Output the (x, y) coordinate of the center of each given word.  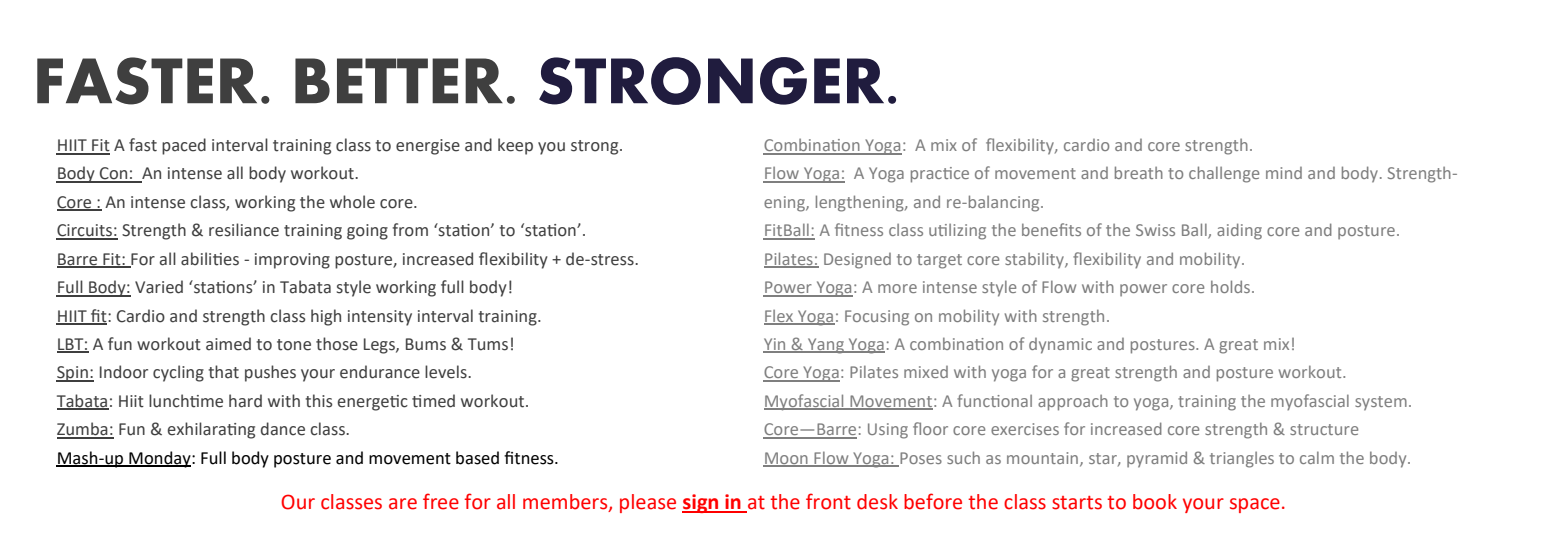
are (403, 504)
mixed (926, 372)
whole (352, 202)
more (897, 288)
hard (245, 401)
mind (1284, 173)
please (648, 503)
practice (940, 175)
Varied (159, 287)
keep (515, 146)
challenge (1224, 174)
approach (1073, 403)
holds (1232, 286)
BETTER (399, 80)
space (1255, 505)
